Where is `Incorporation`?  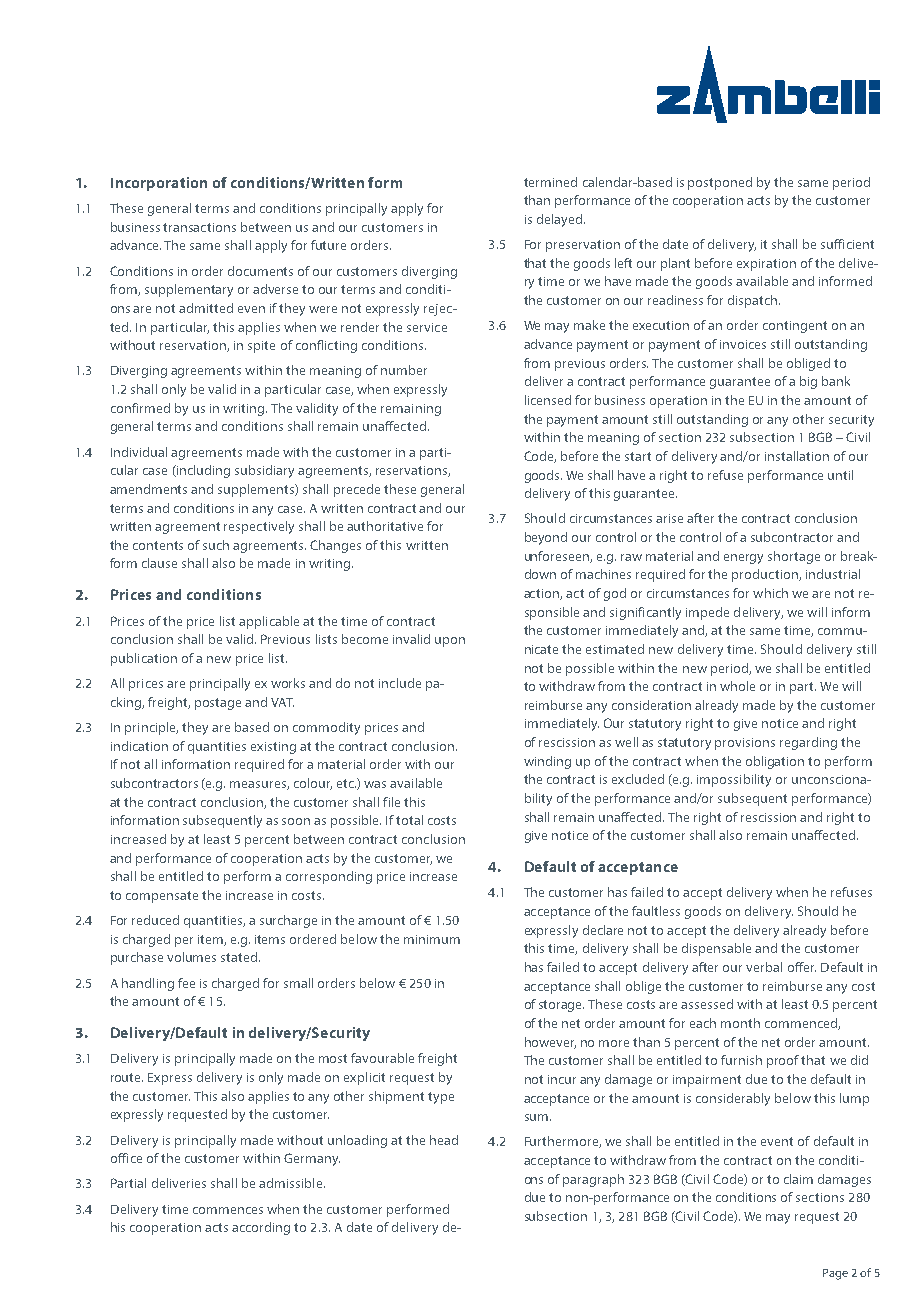 Incorporation is located at coordinates (159, 184).
